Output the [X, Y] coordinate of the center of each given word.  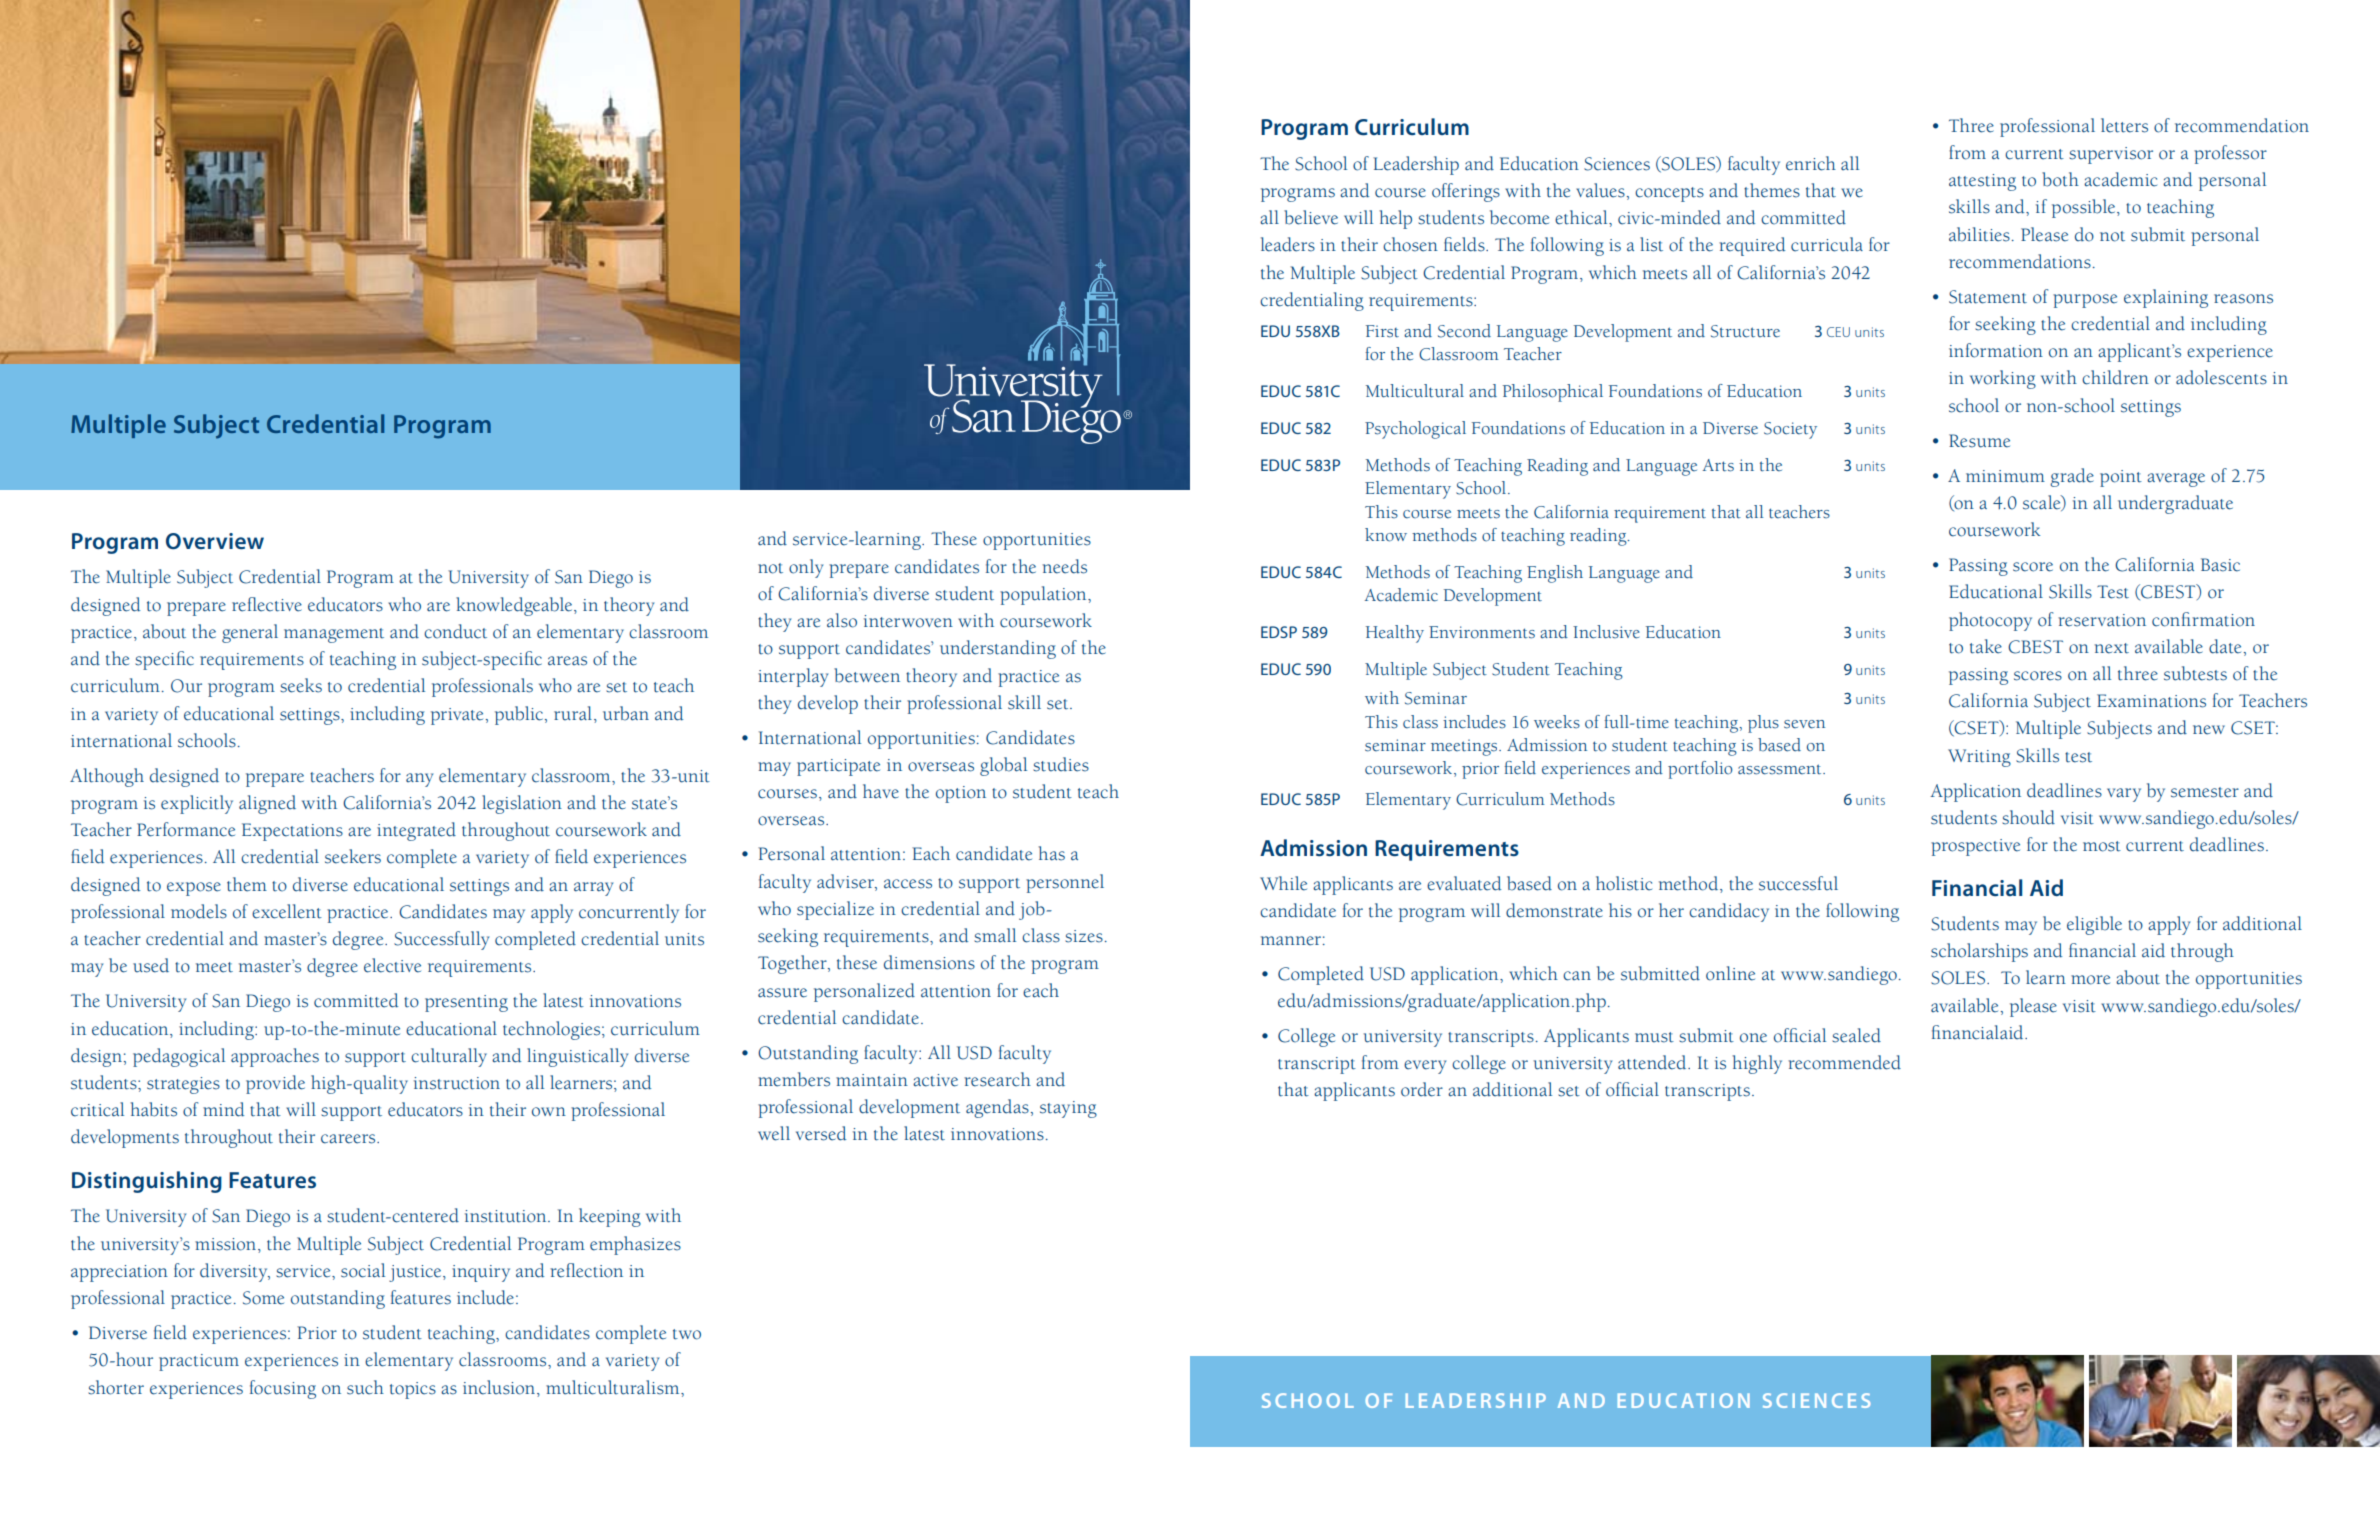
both [2060, 179]
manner [1291, 941]
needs [1065, 566]
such [365, 1387]
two [687, 1334]
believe [1311, 217]
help [1396, 219]
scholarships [1979, 952]
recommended [1844, 1062]
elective [392, 965]
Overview [215, 541]
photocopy [1990, 621]
